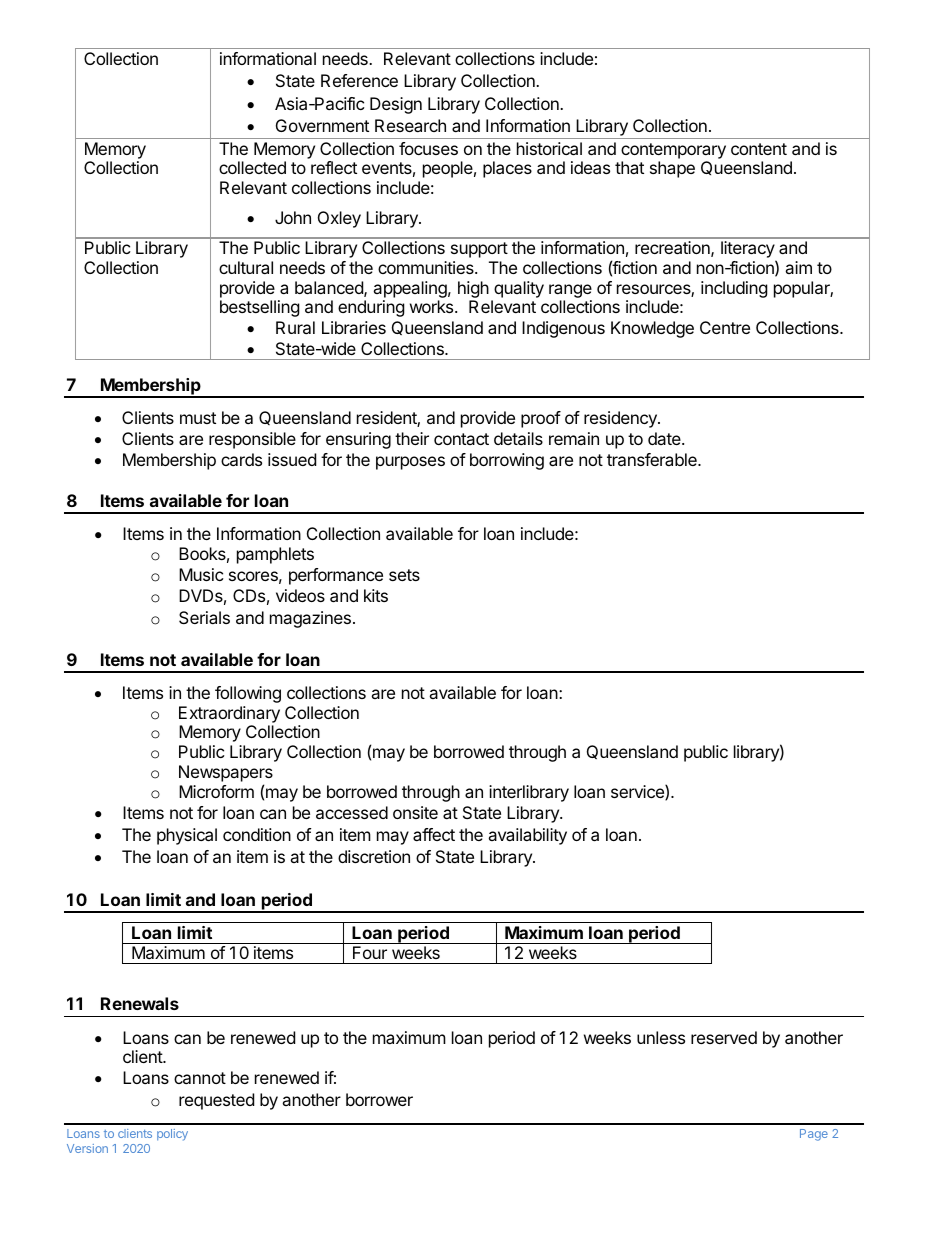 This image has width=952, height=1233. Describe the element at coordinates (814, 1135) in the image. I see `Page` at that location.
